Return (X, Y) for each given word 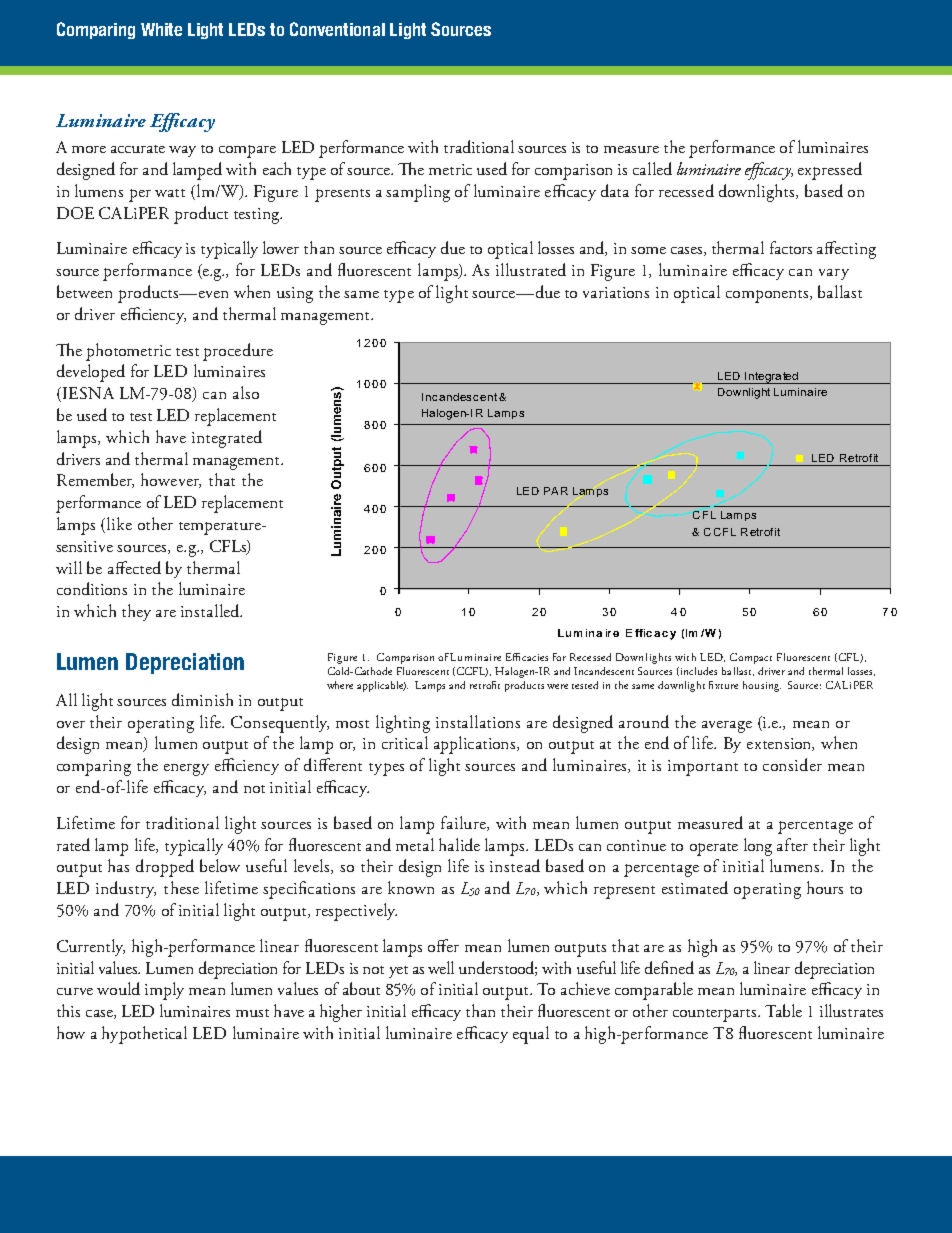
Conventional (337, 29)
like (119, 523)
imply (164, 991)
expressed (830, 171)
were (557, 686)
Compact (751, 658)
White (161, 29)
